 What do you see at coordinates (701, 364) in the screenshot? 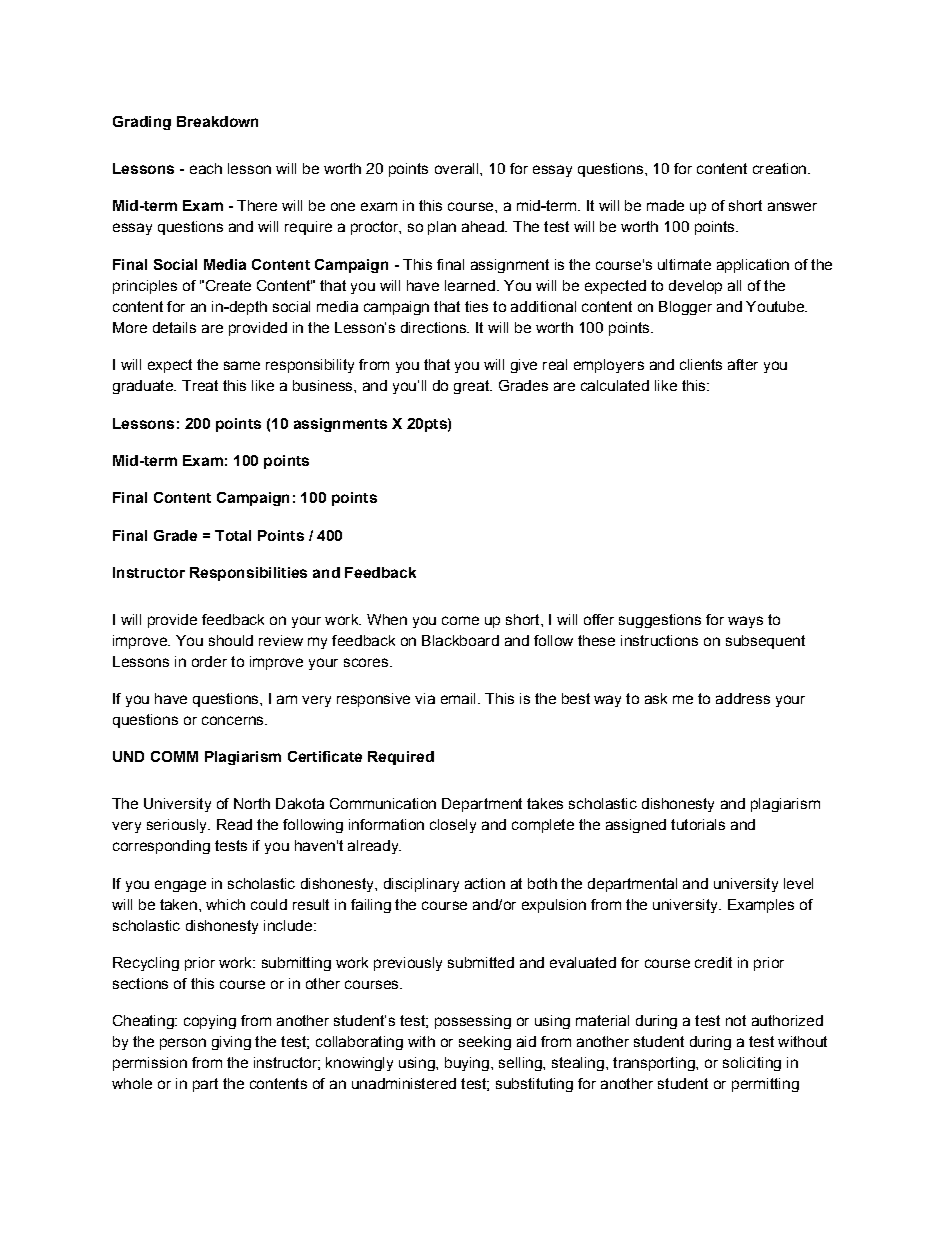
I see `clients` at bounding box center [701, 364].
